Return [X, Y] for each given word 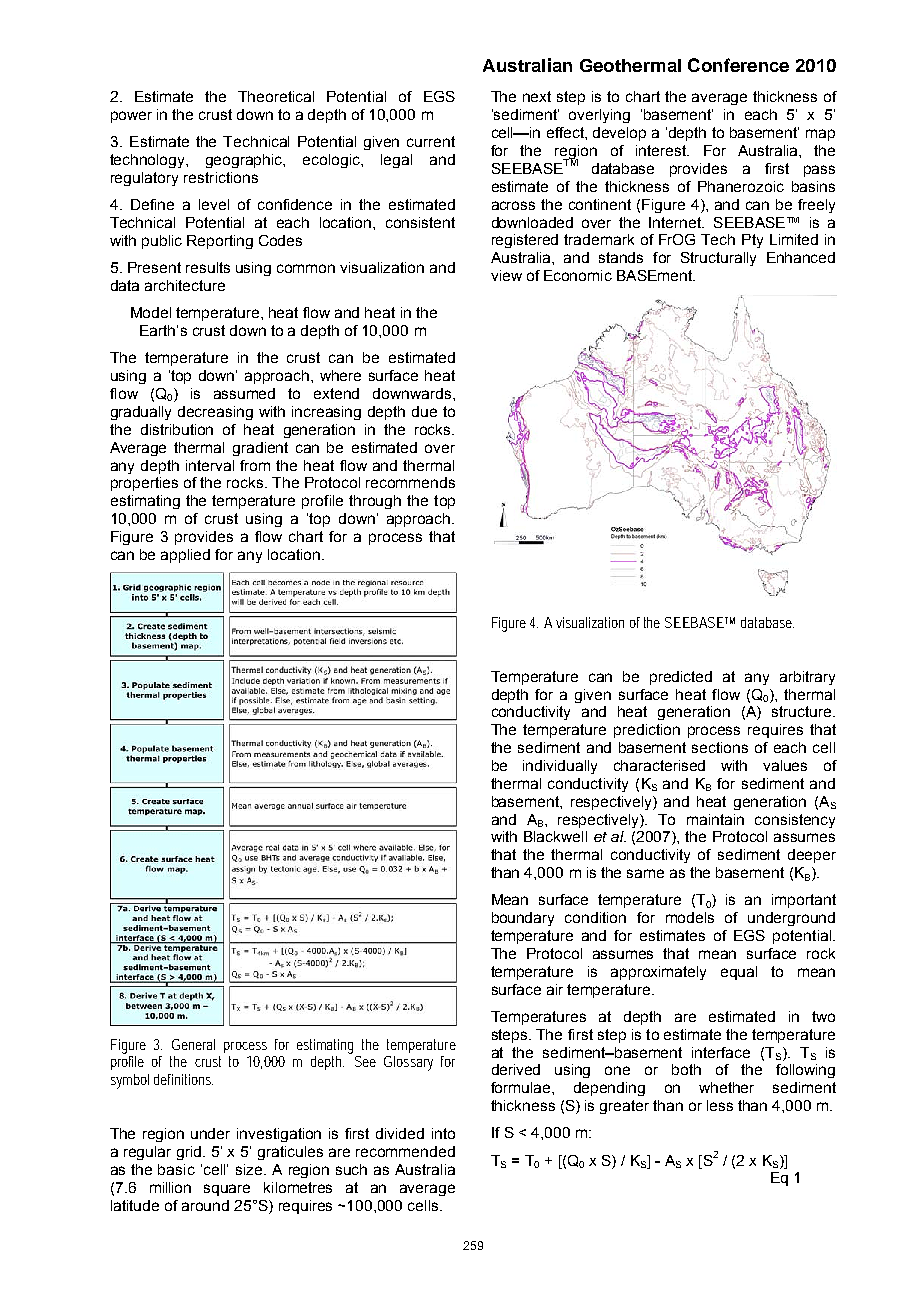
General [193, 1044]
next [537, 96]
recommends [410, 482]
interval [210, 465]
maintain [715, 819]
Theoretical [276, 96]
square [227, 1190]
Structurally [718, 259]
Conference [738, 65]
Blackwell [555, 836]
